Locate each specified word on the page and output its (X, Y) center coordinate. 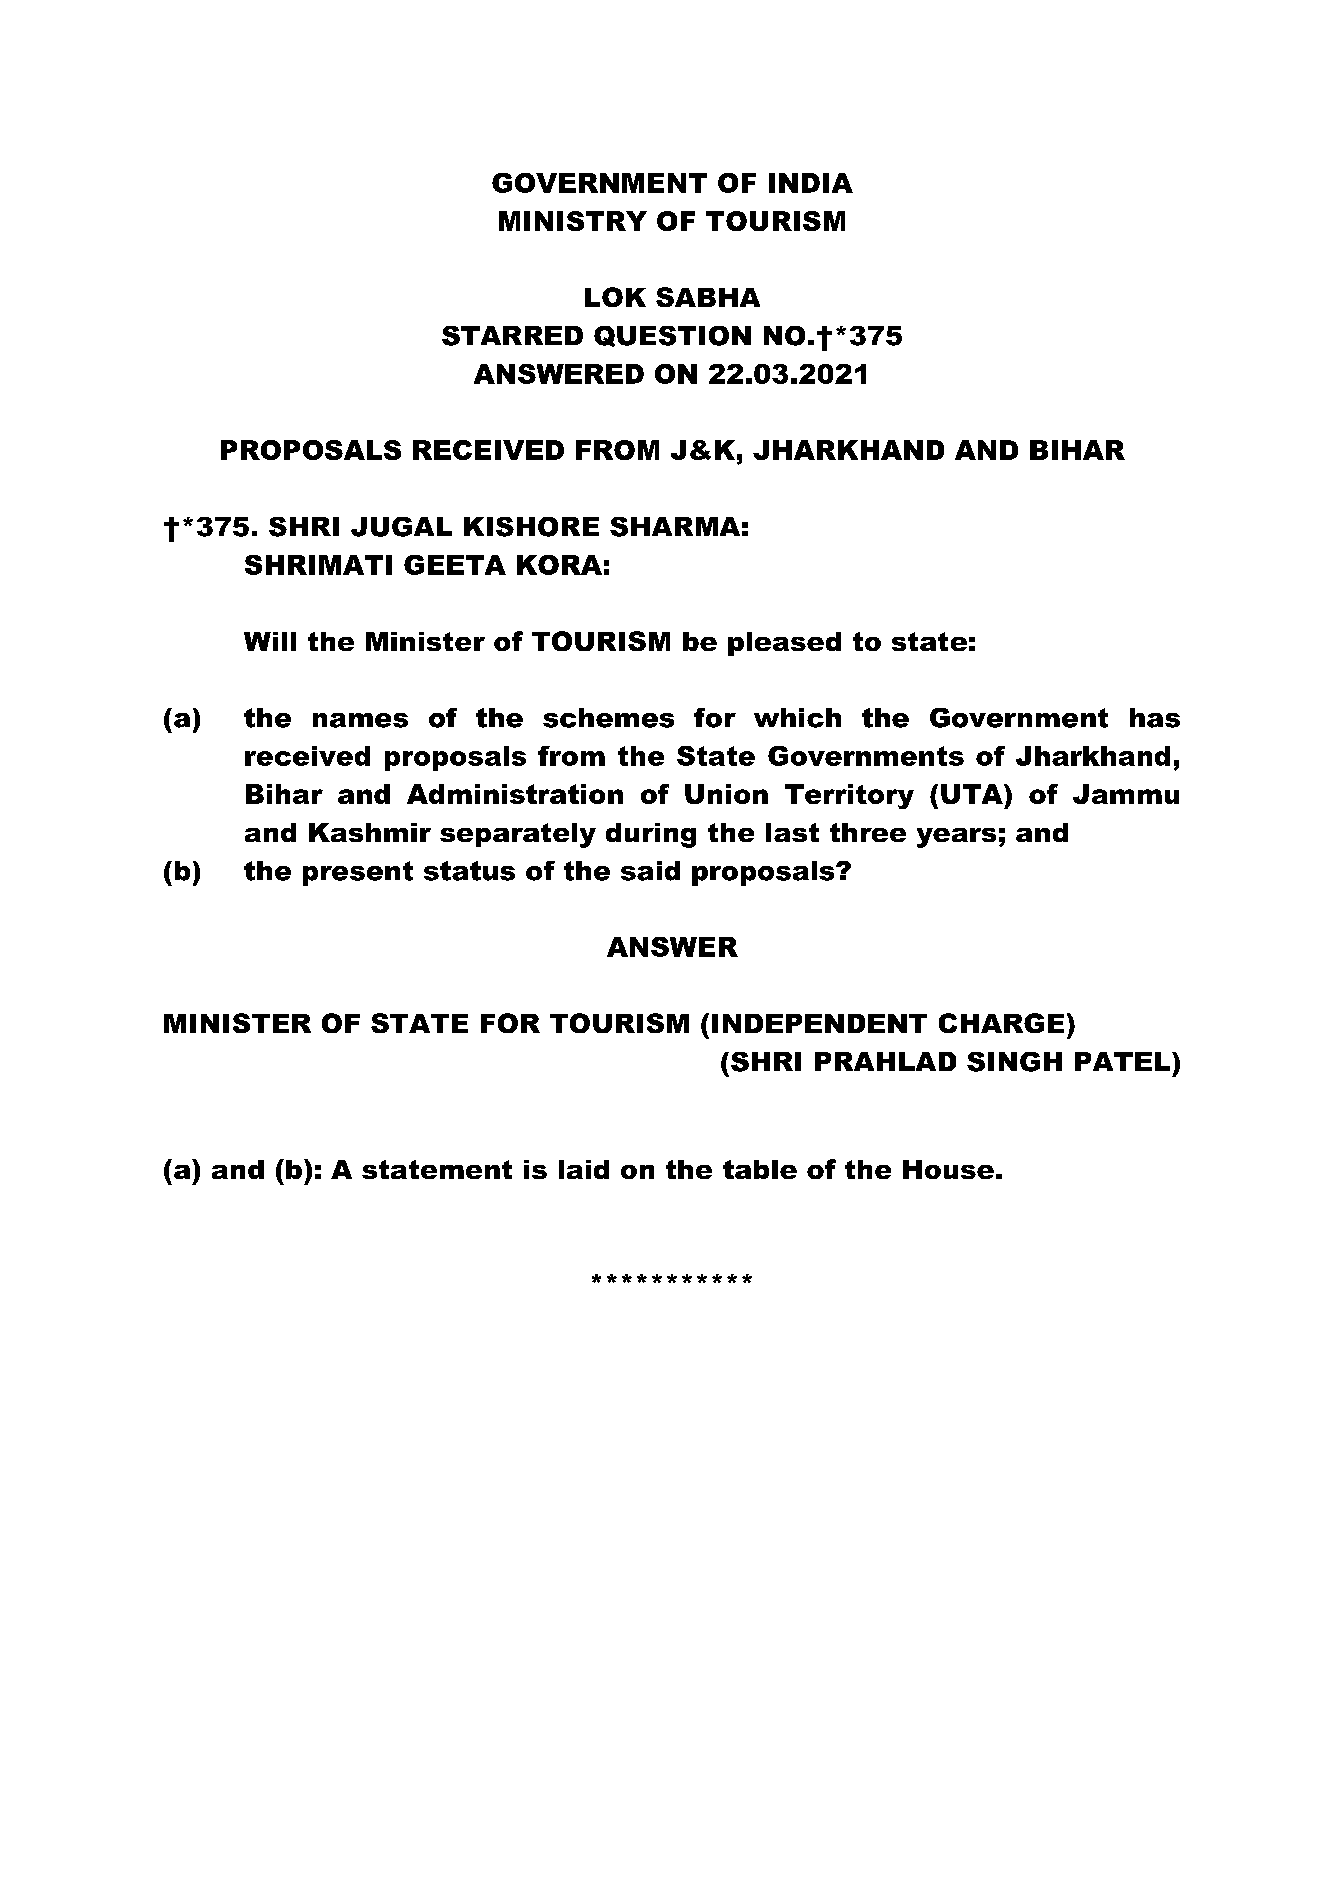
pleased (784, 644)
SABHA (708, 297)
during (651, 835)
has (1155, 718)
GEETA (455, 565)
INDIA (811, 183)
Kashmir (370, 832)
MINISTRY (573, 221)
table (760, 1169)
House (948, 1169)
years (956, 838)
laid (584, 1169)
